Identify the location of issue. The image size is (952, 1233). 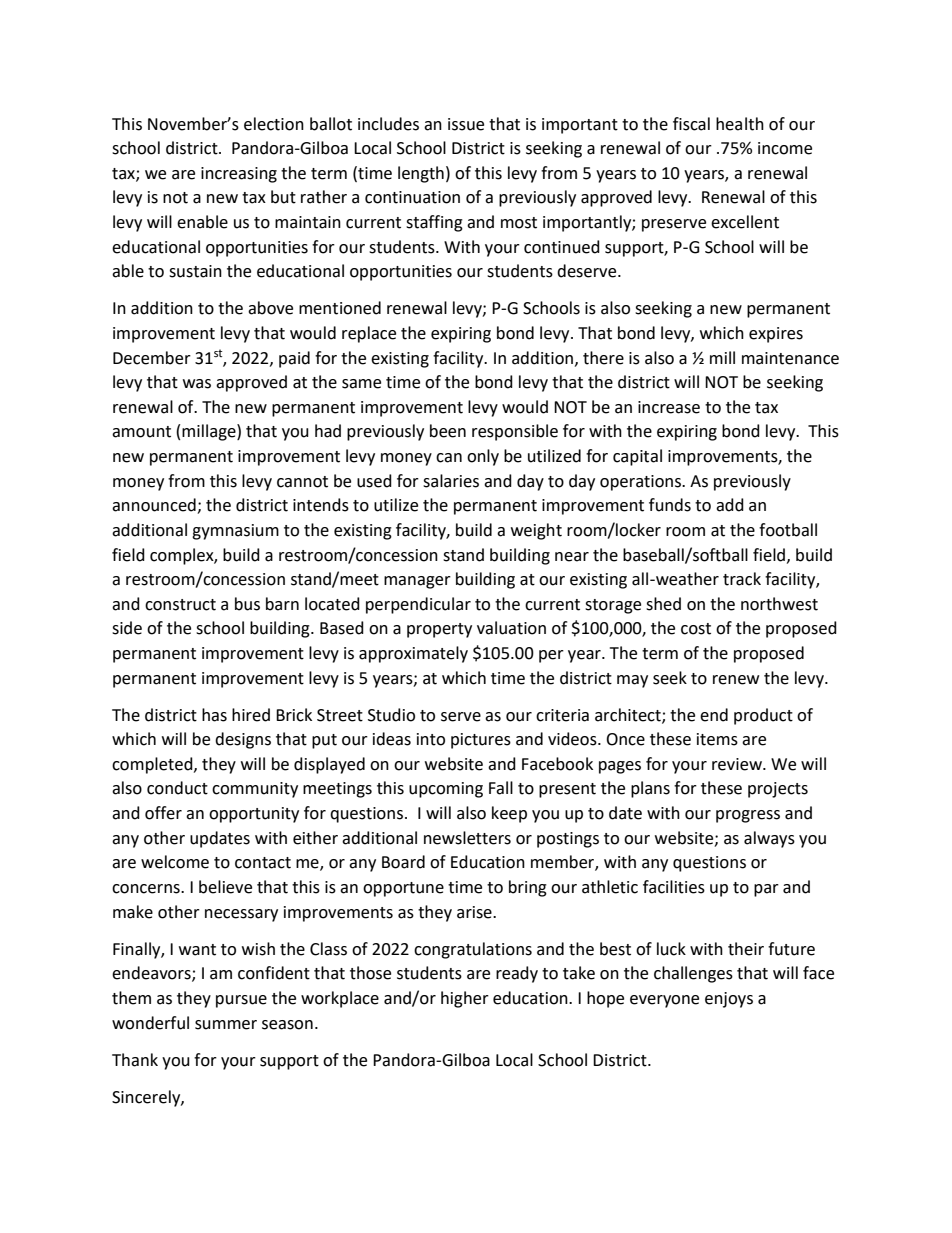
(466, 124).
